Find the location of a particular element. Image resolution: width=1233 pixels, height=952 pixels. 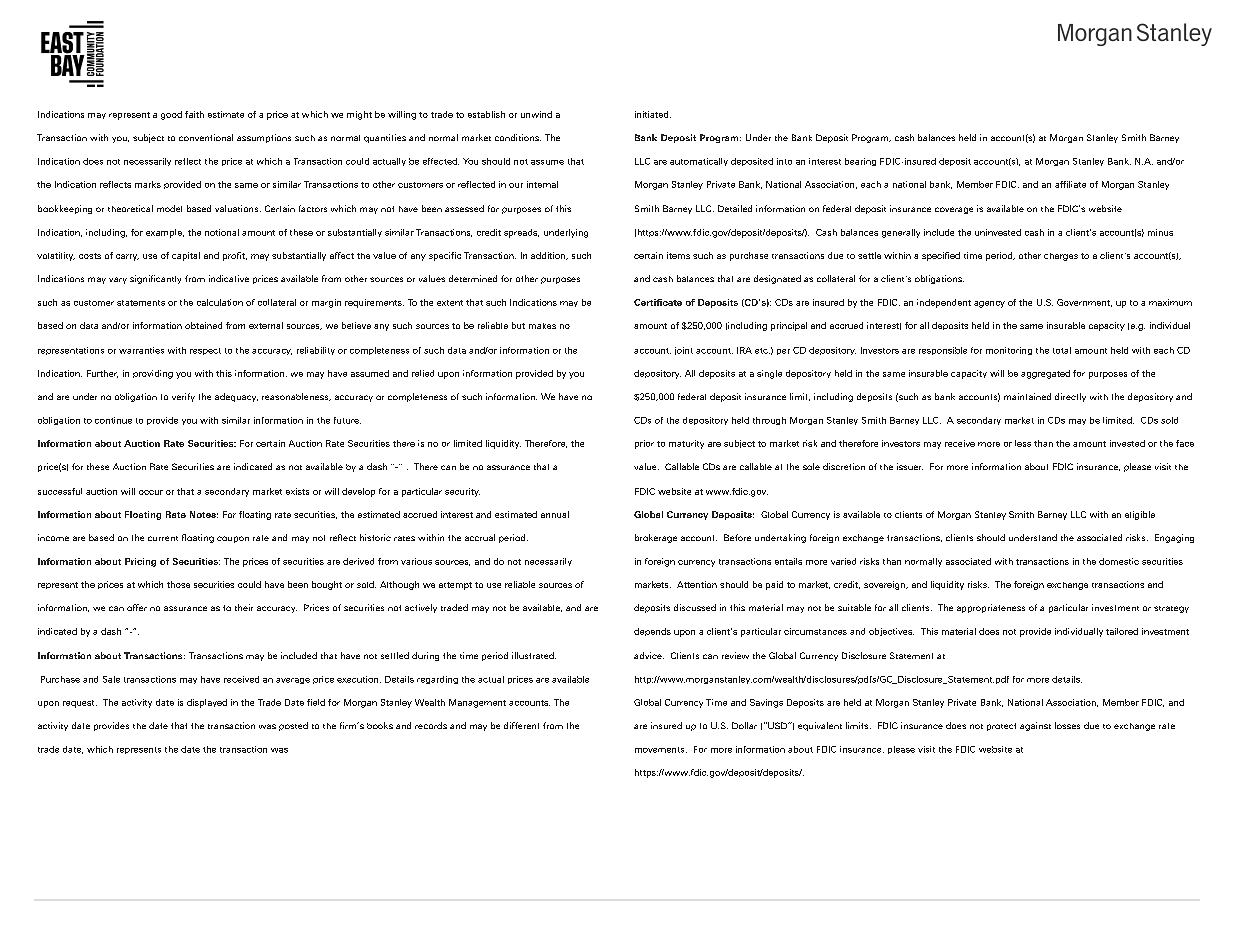

affiliate is located at coordinates (1070, 184).
